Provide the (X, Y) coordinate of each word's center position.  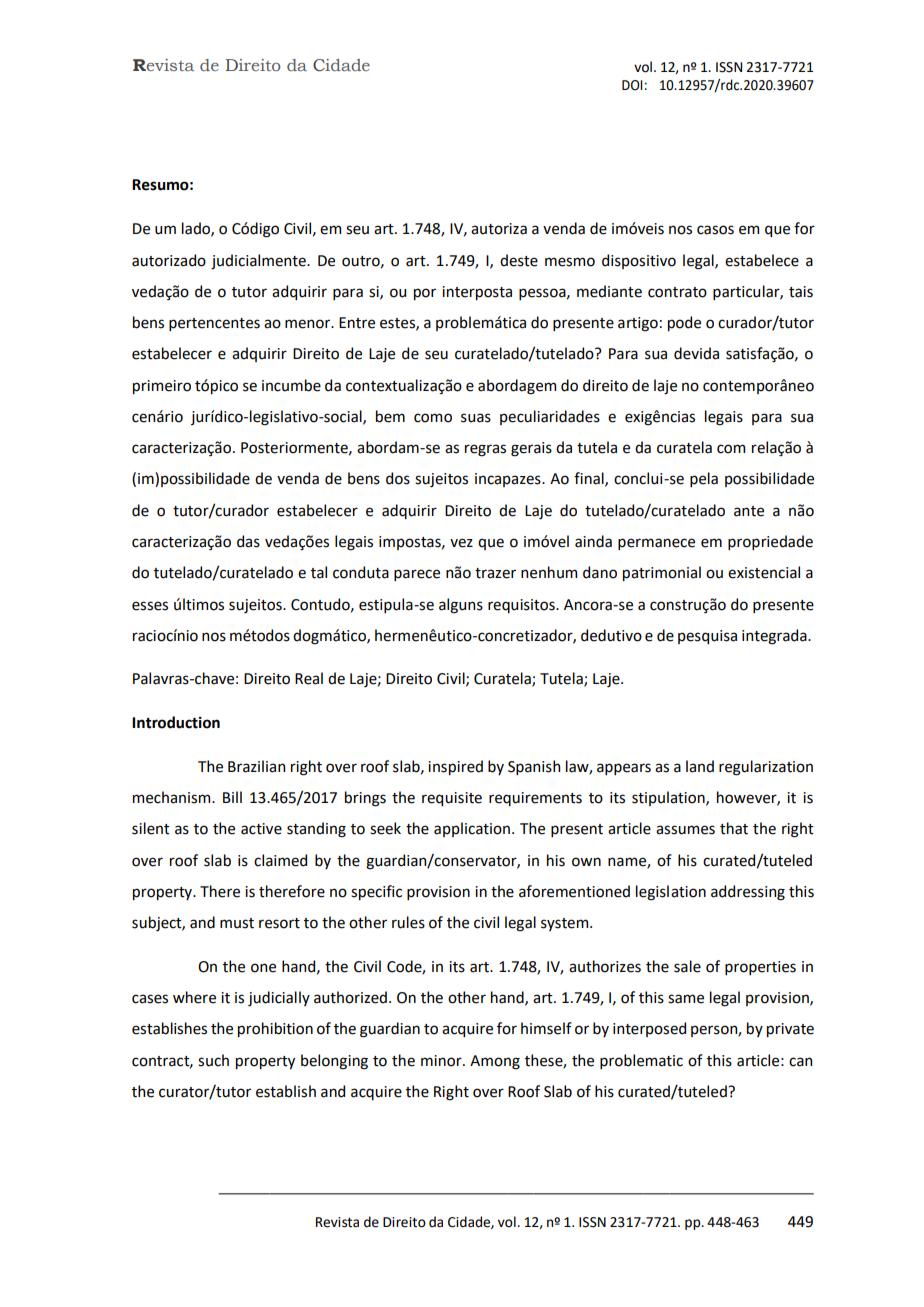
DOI (632, 85)
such (213, 1060)
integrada (775, 637)
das (248, 541)
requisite (452, 799)
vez (461, 543)
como (433, 418)
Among (495, 1062)
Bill (232, 797)
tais (801, 292)
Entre (357, 323)
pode (684, 323)
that (734, 828)
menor (309, 324)
